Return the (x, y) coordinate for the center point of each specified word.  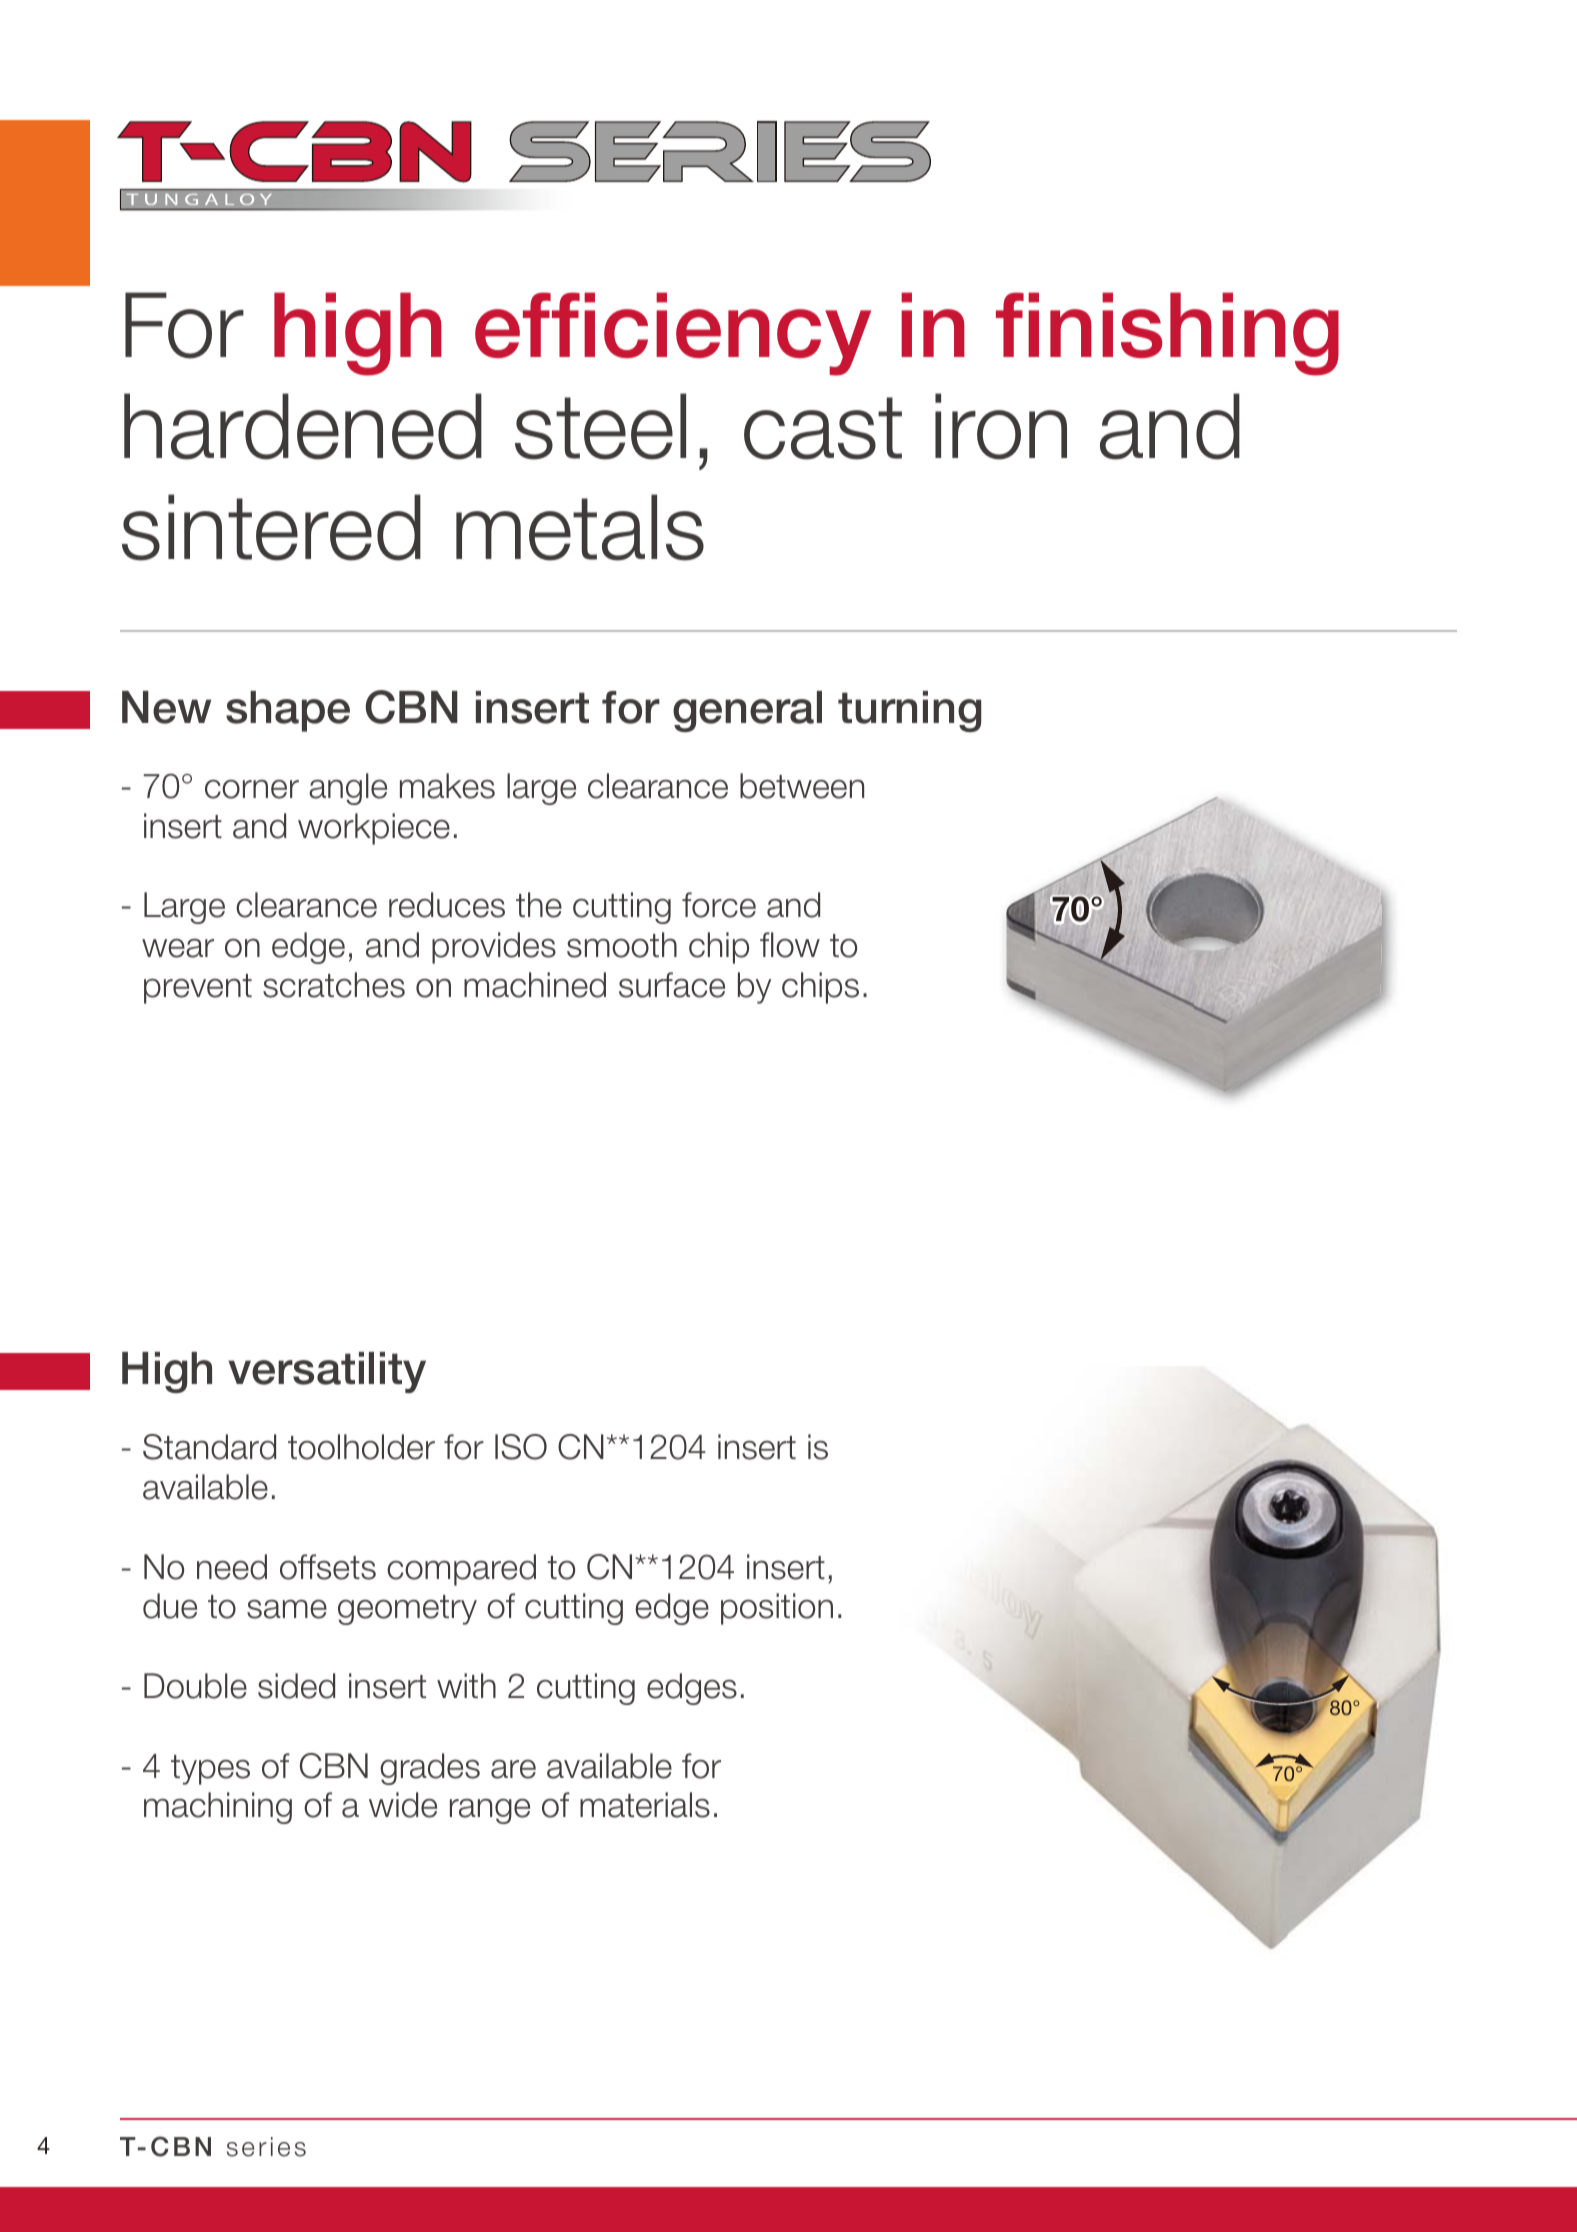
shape (288, 711)
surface (672, 985)
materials (645, 1805)
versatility (327, 1372)
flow (790, 945)
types (210, 1770)
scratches (334, 985)
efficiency (673, 334)
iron (1001, 426)
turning (909, 711)
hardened (303, 426)
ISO (521, 1447)
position (777, 1609)
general (747, 711)
